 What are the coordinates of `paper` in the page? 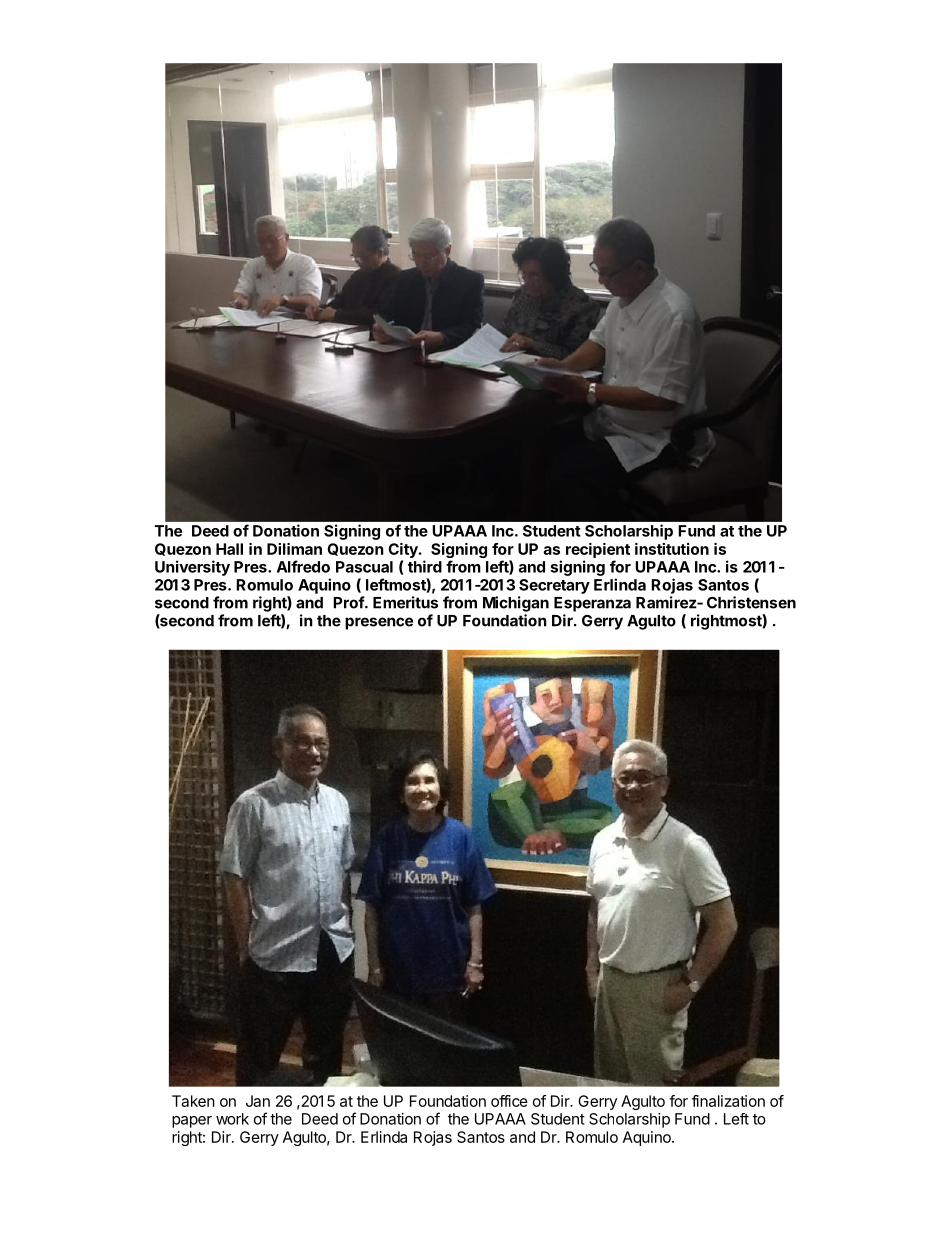 It's located at (192, 1122).
